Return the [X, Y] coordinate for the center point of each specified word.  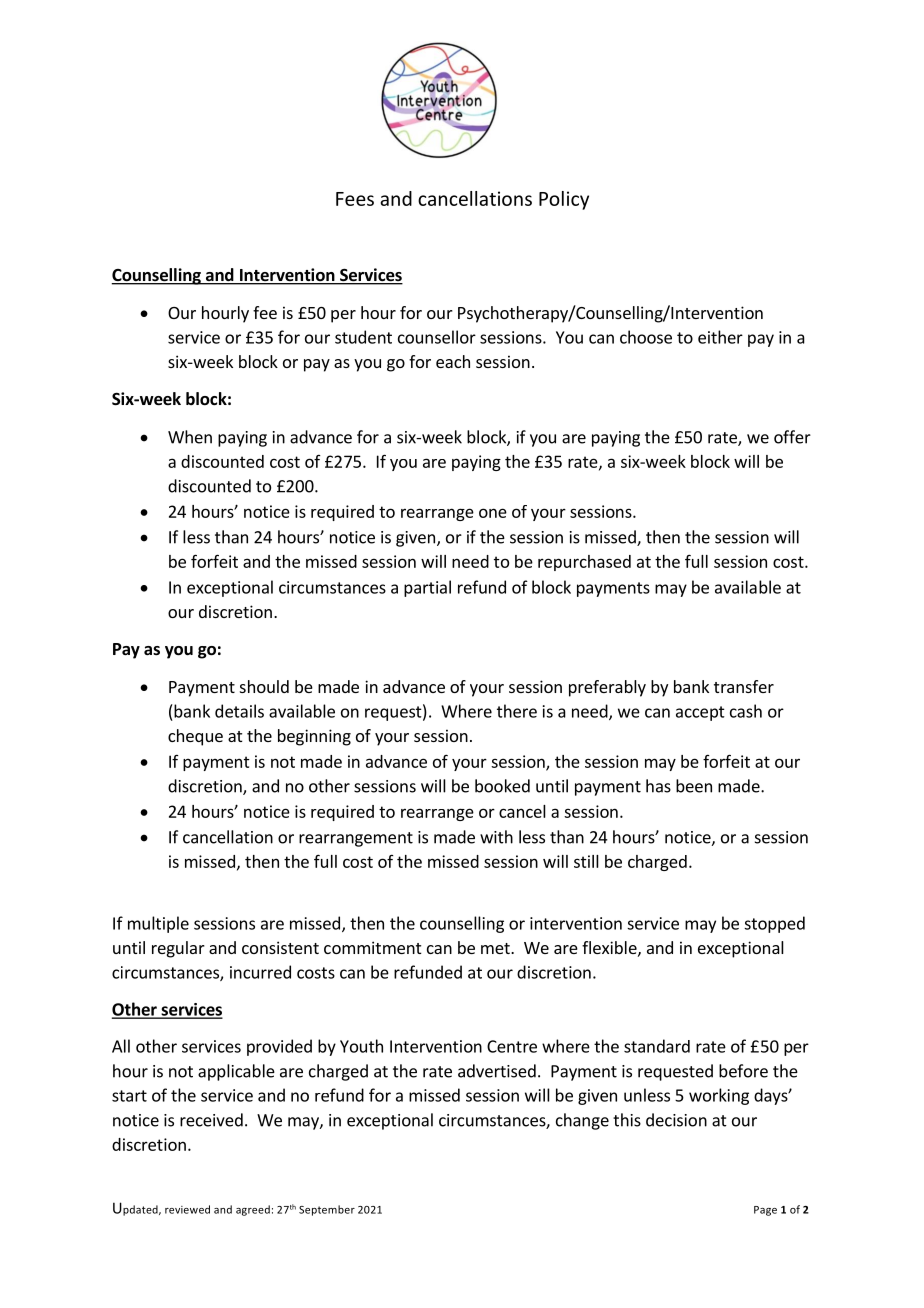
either [720, 337]
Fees [355, 199]
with [496, 837]
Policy [564, 200]
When [190, 437]
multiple [158, 924]
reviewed [187, 1209]
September [327, 1210]
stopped [774, 924]
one [493, 513]
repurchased [584, 563]
